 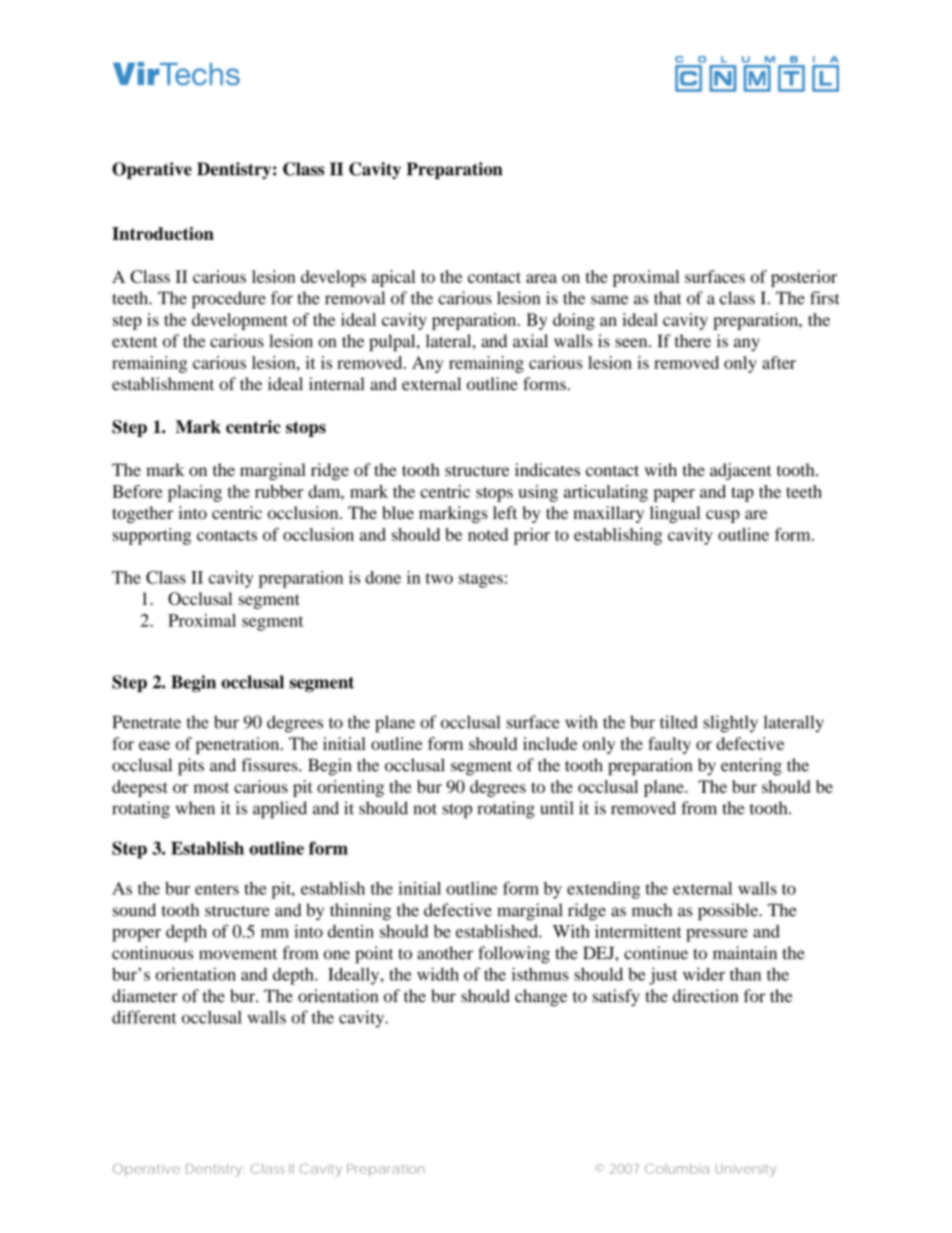 What do you see at coordinates (229, 300) in the screenshot?
I see `procedure` at bounding box center [229, 300].
